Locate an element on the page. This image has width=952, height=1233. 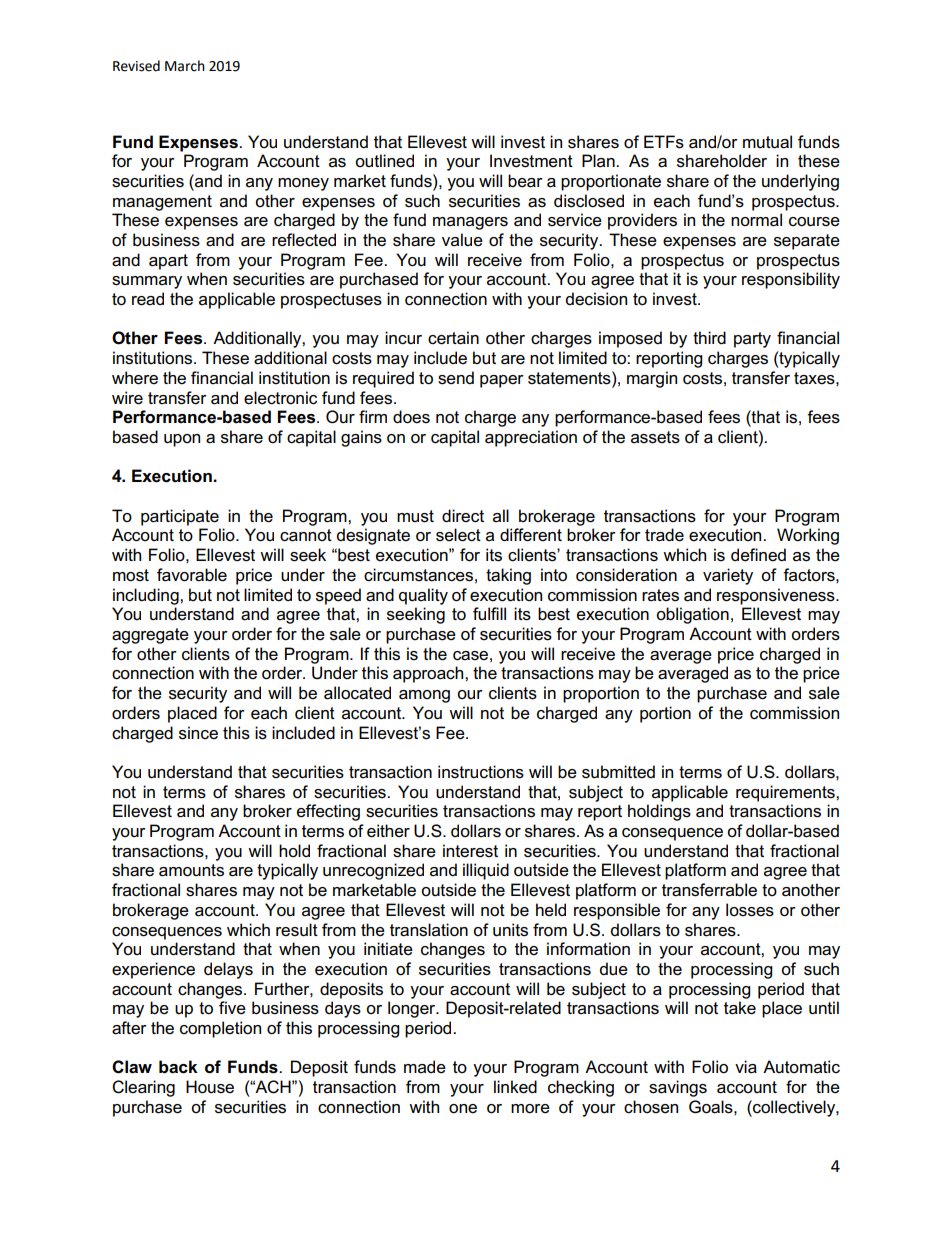
March is located at coordinates (185, 66).
